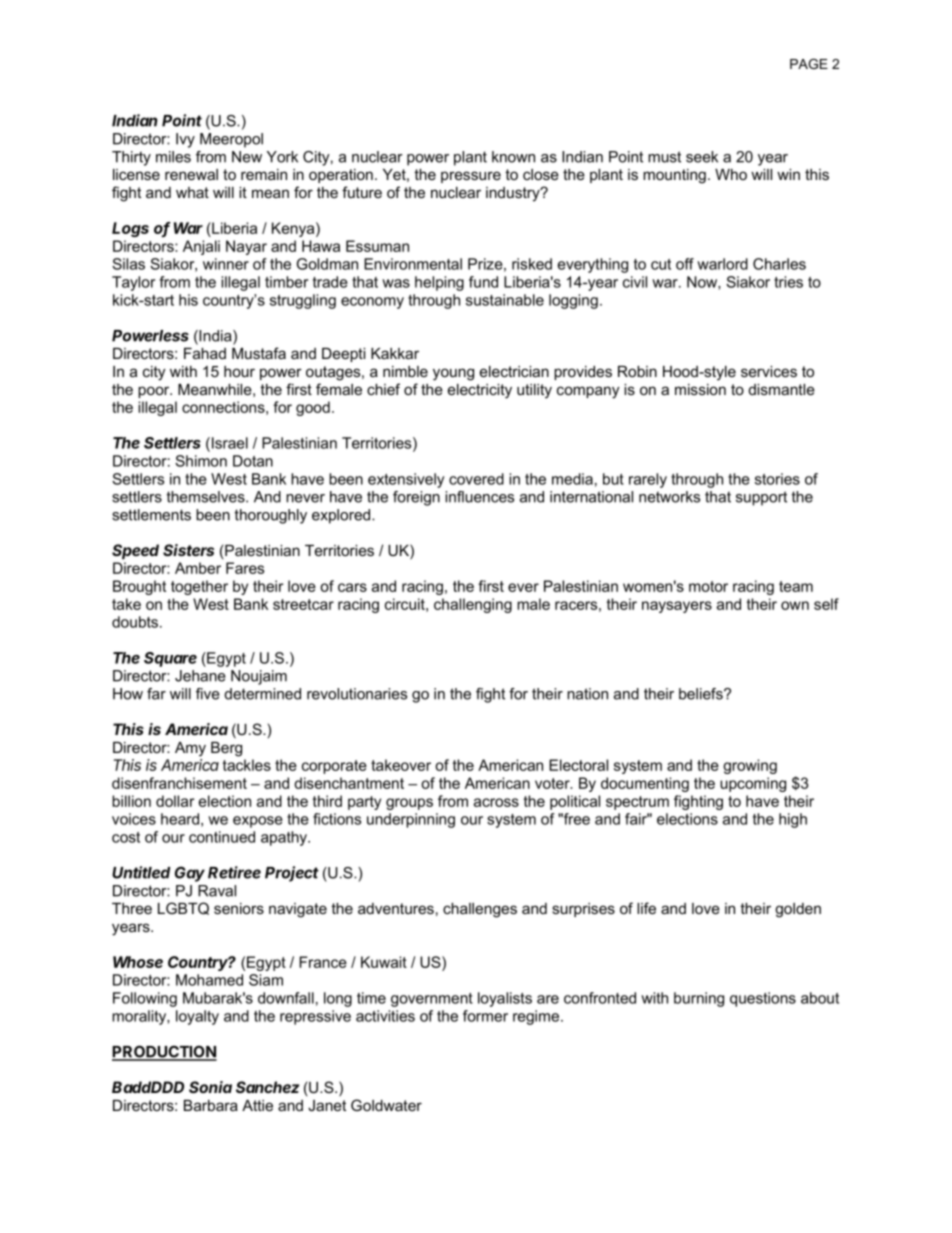 This page has height=1233, width=952. What do you see at coordinates (708, 586) in the page?
I see `motor` at bounding box center [708, 586].
